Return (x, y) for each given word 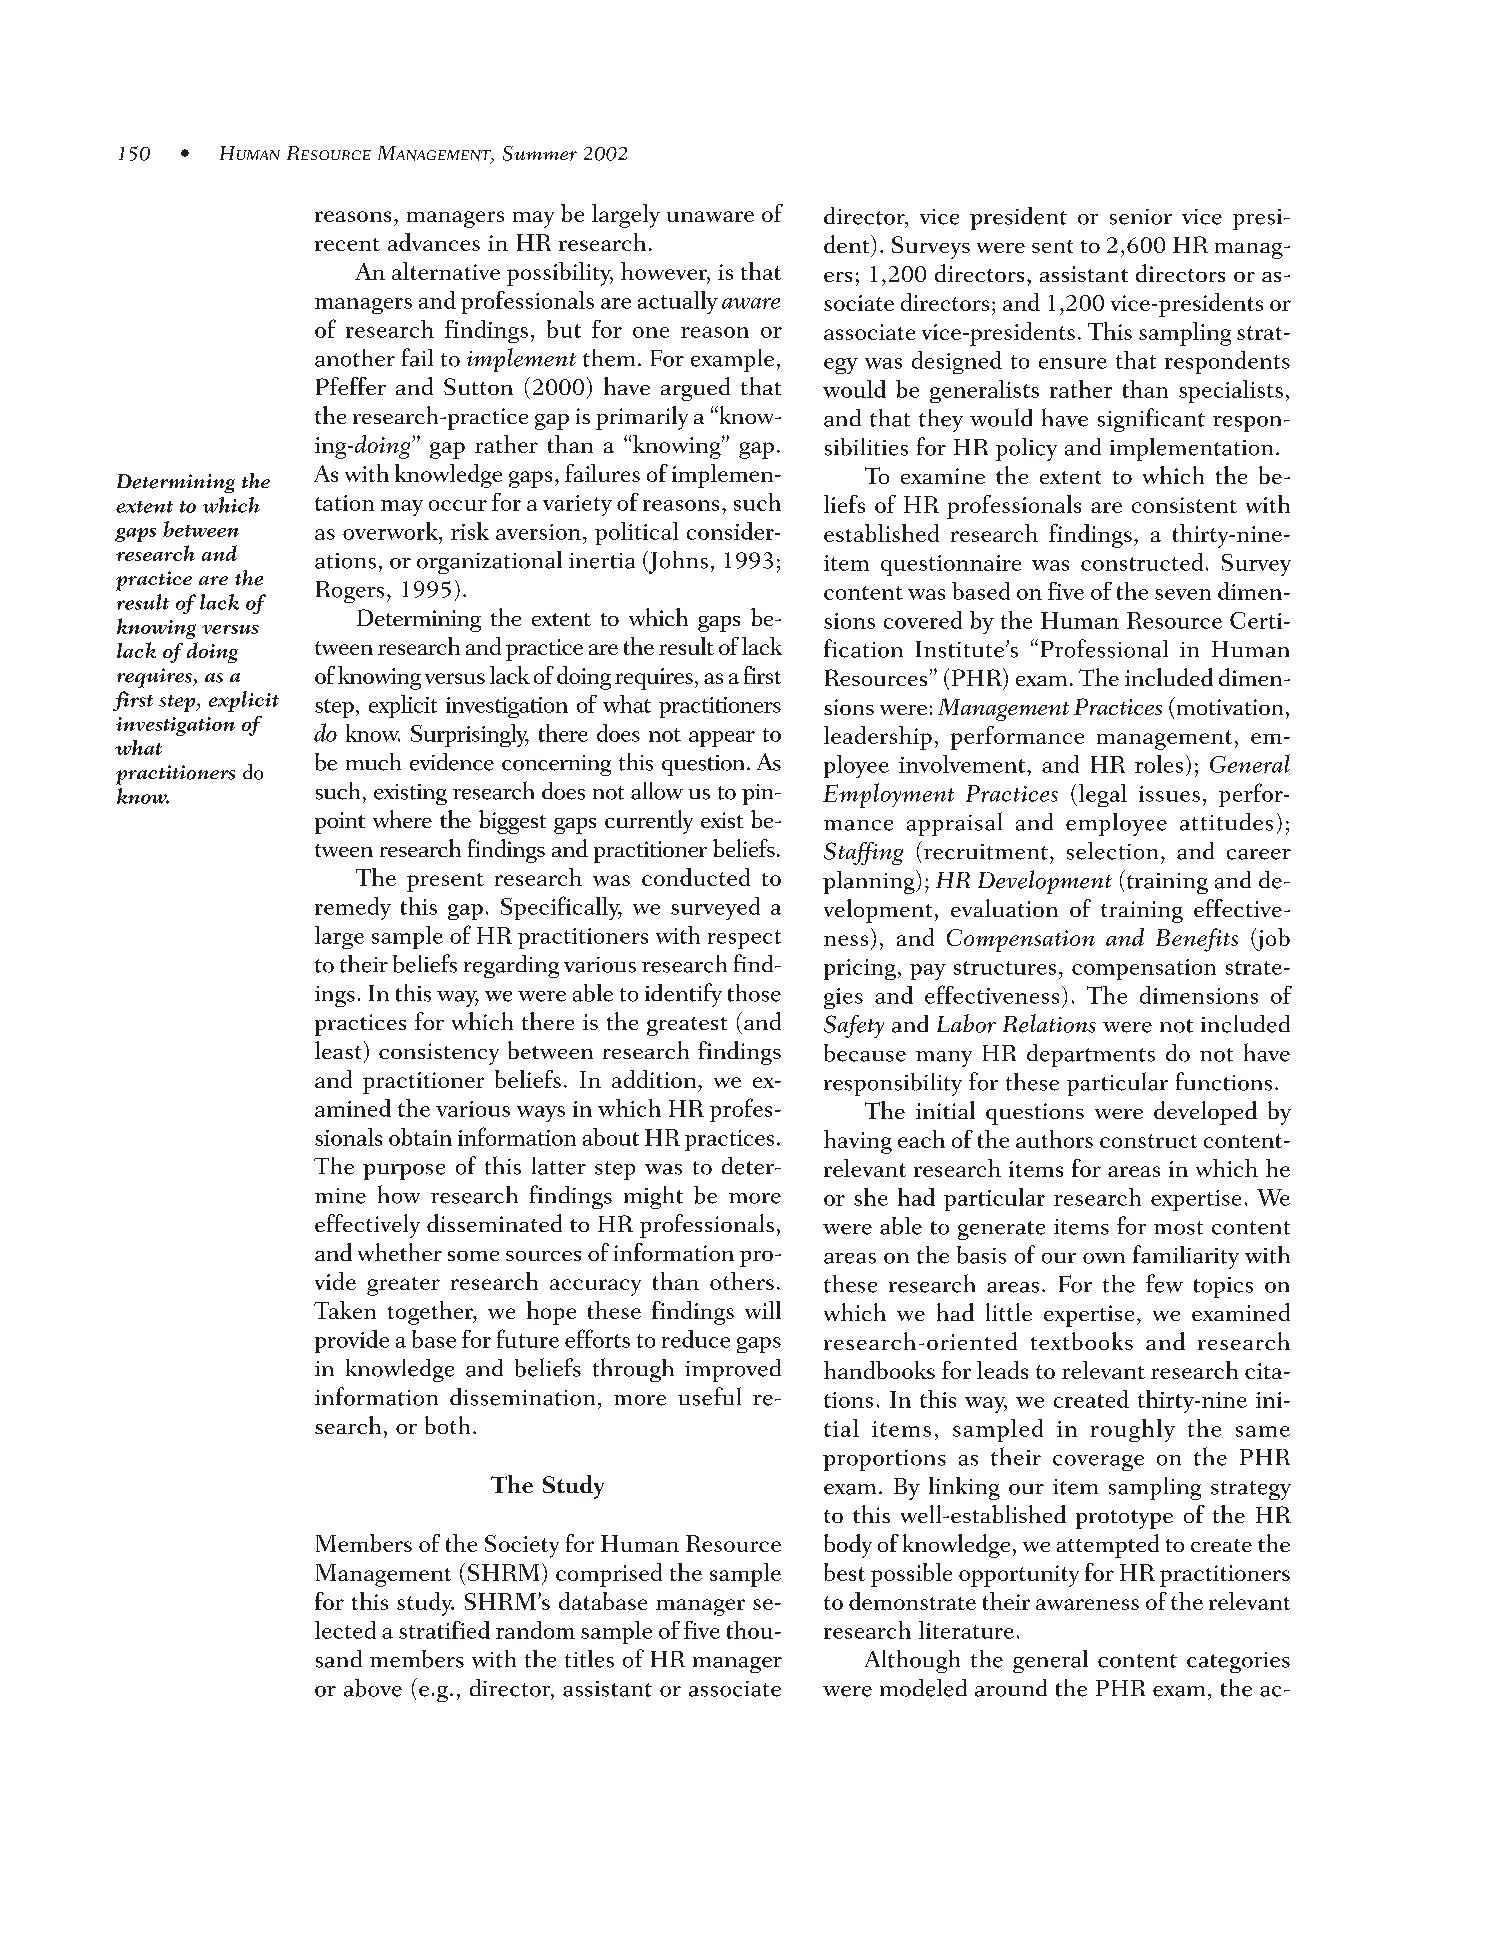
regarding (511, 966)
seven (1183, 594)
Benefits (1197, 940)
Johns (677, 562)
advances (434, 242)
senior (1141, 217)
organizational (489, 562)
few (1164, 1283)
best (844, 1572)
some (473, 1256)
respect (744, 939)
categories (1238, 1662)
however (665, 272)
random (535, 1630)
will (763, 1310)
